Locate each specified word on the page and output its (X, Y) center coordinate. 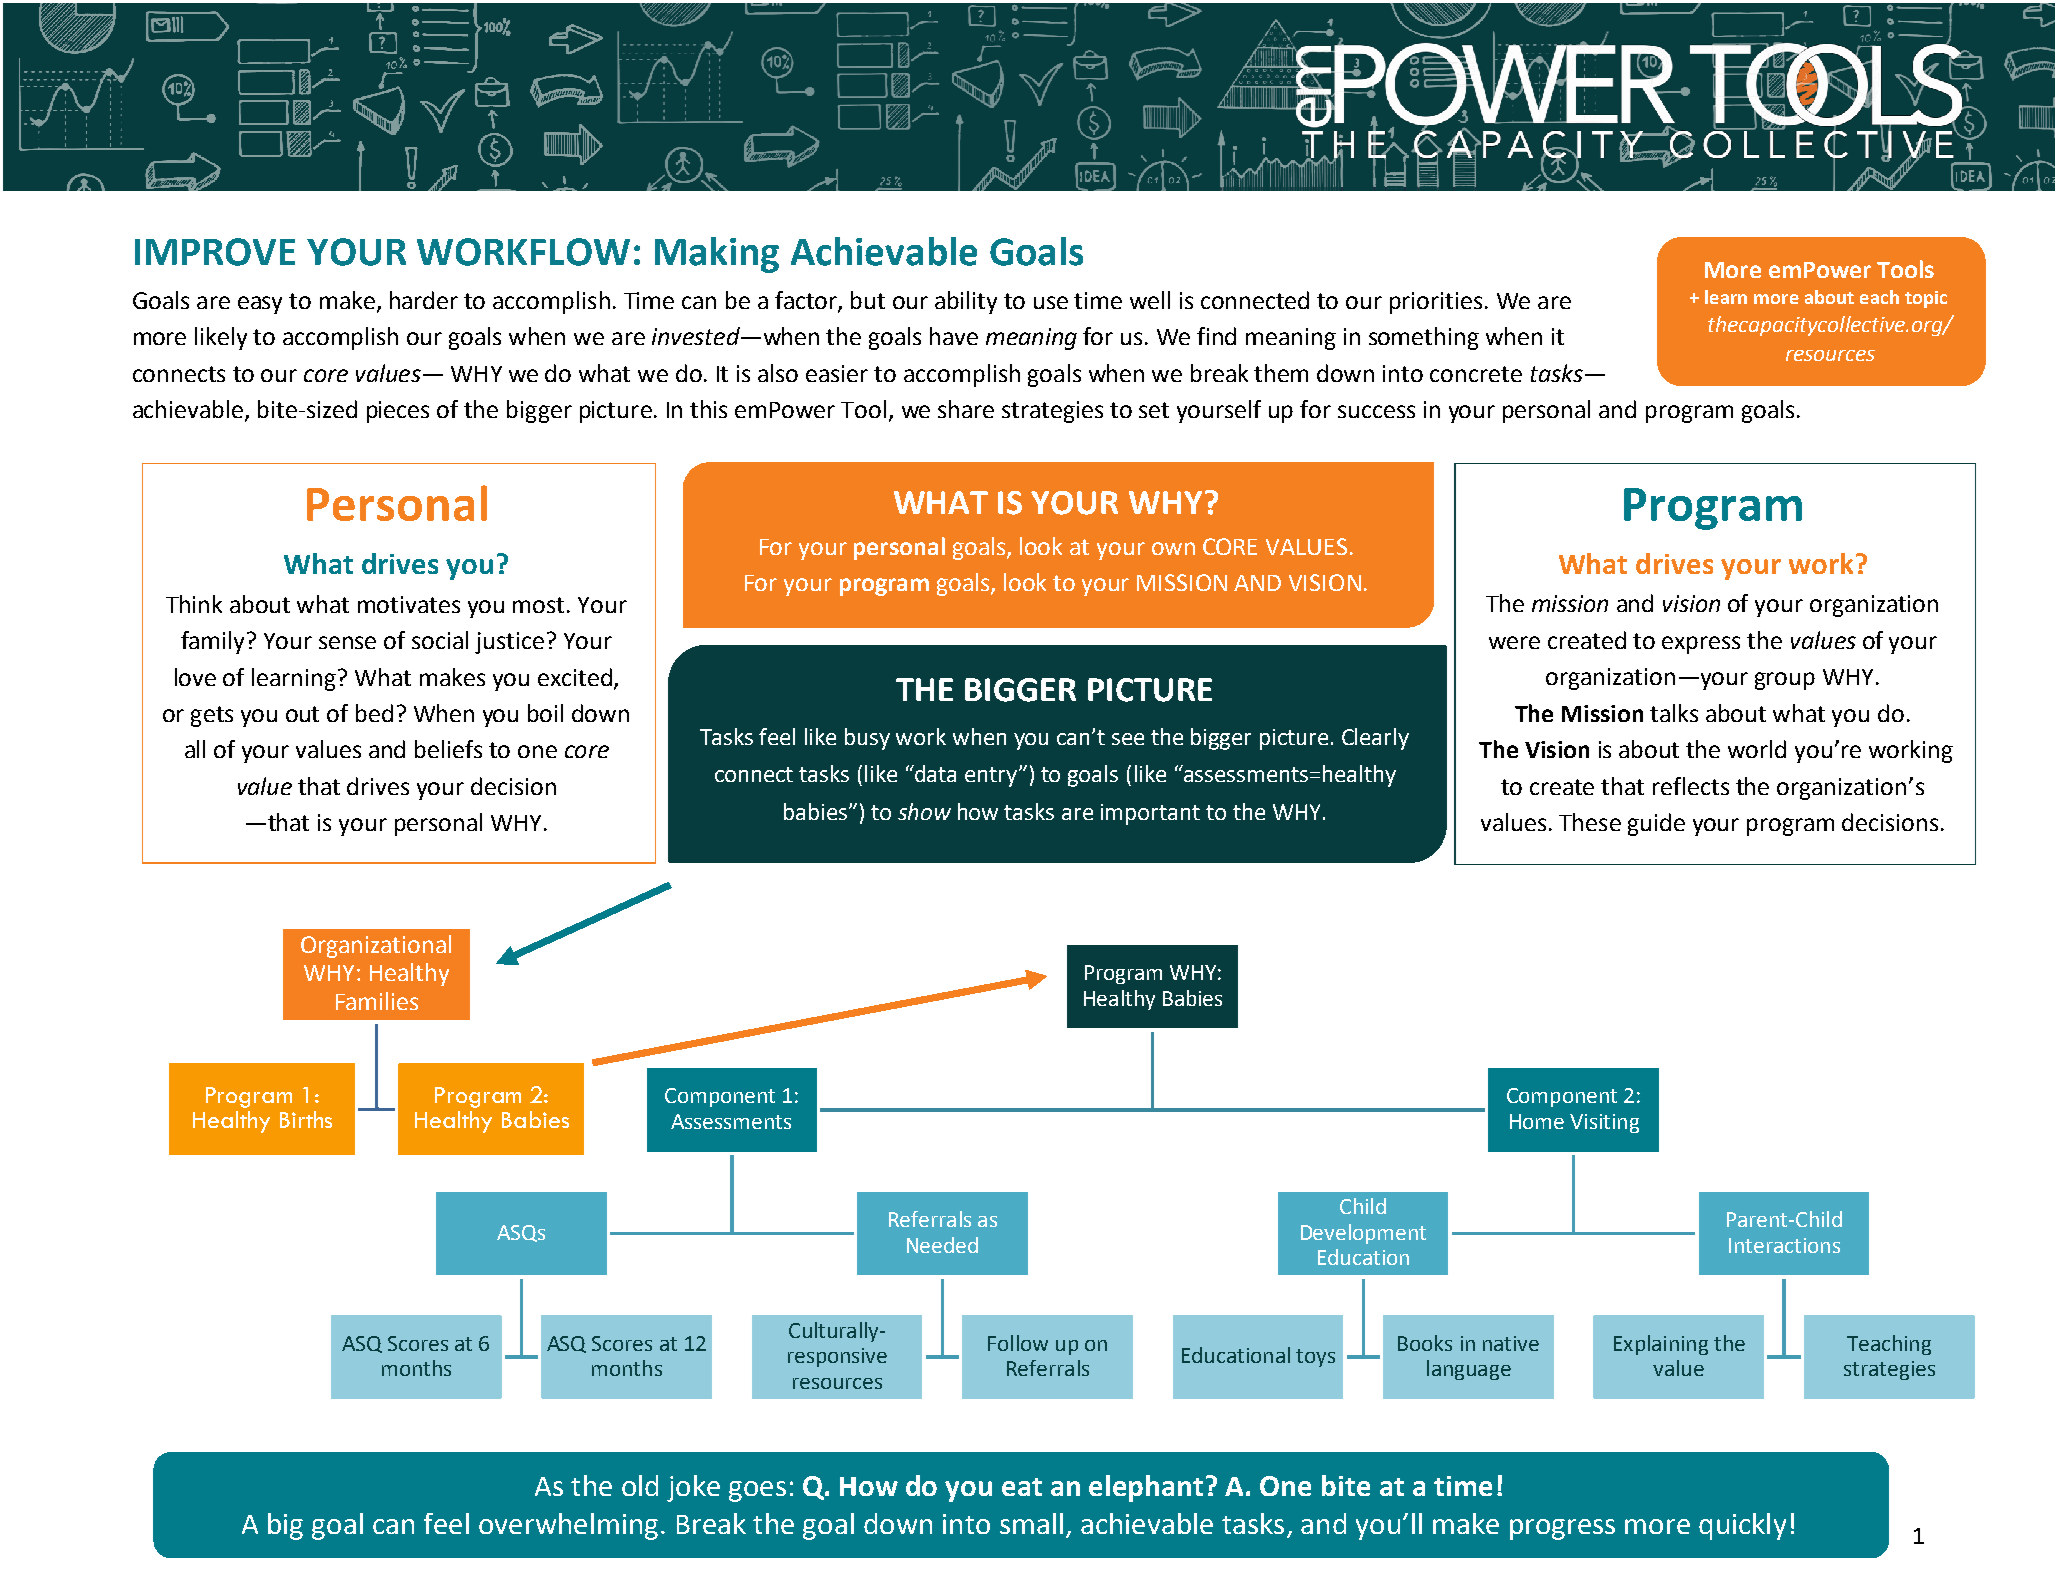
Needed (942, 1245)
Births (306, 1119)
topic (1926, 299)
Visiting (1604, 1123)
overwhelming (568, 1526)
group (1785, 681)
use (1051, 302)
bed (374, 713)
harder (424, 300)
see (1128, 739)
